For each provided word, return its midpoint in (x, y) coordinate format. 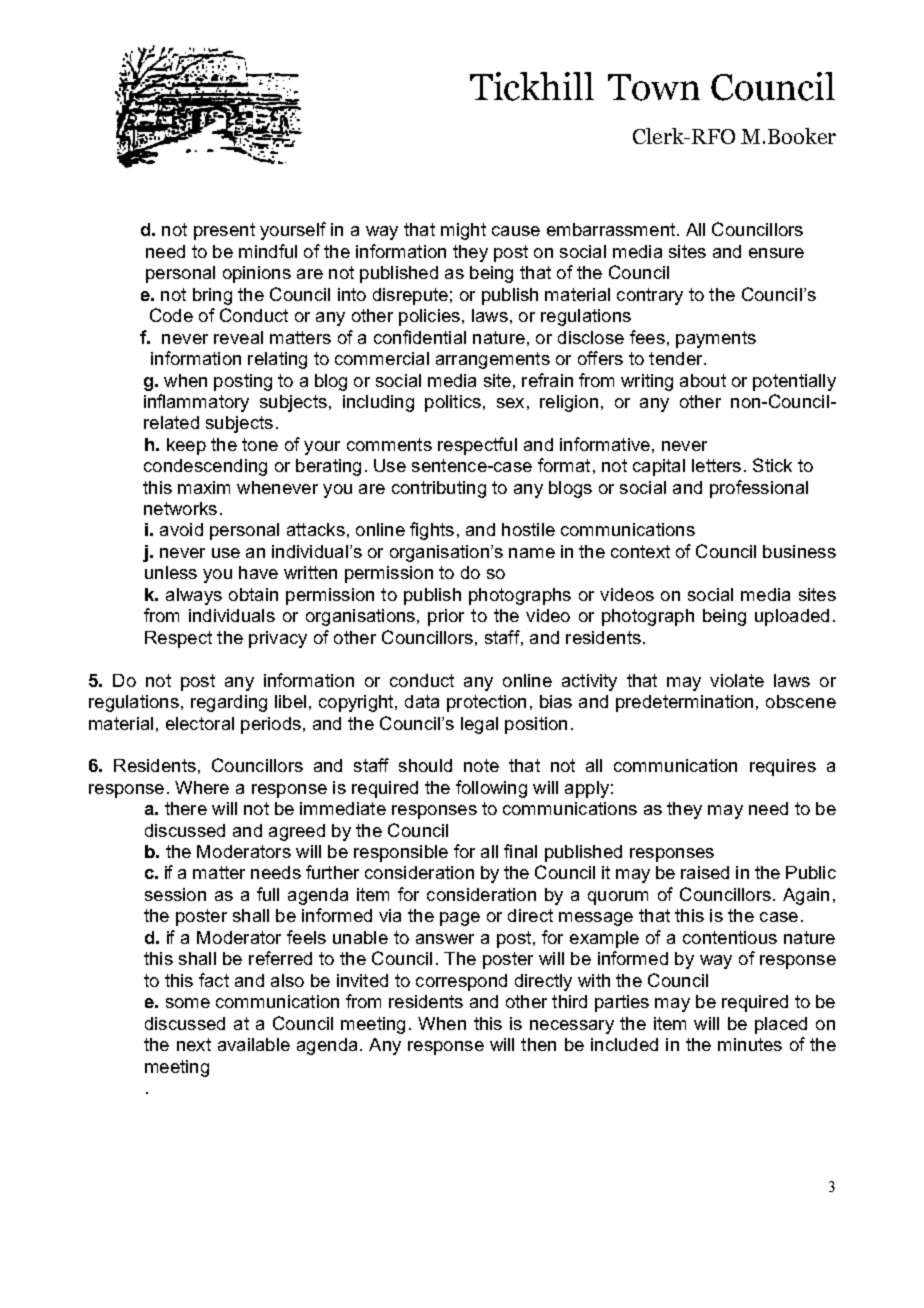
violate (737, 680)
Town (654, 87)
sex (510, 403)
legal (479, 725)
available (254, 1044)
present (224, 231)
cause (516, 231)
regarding (229, 703)
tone (260, 444)
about (703, 380)
